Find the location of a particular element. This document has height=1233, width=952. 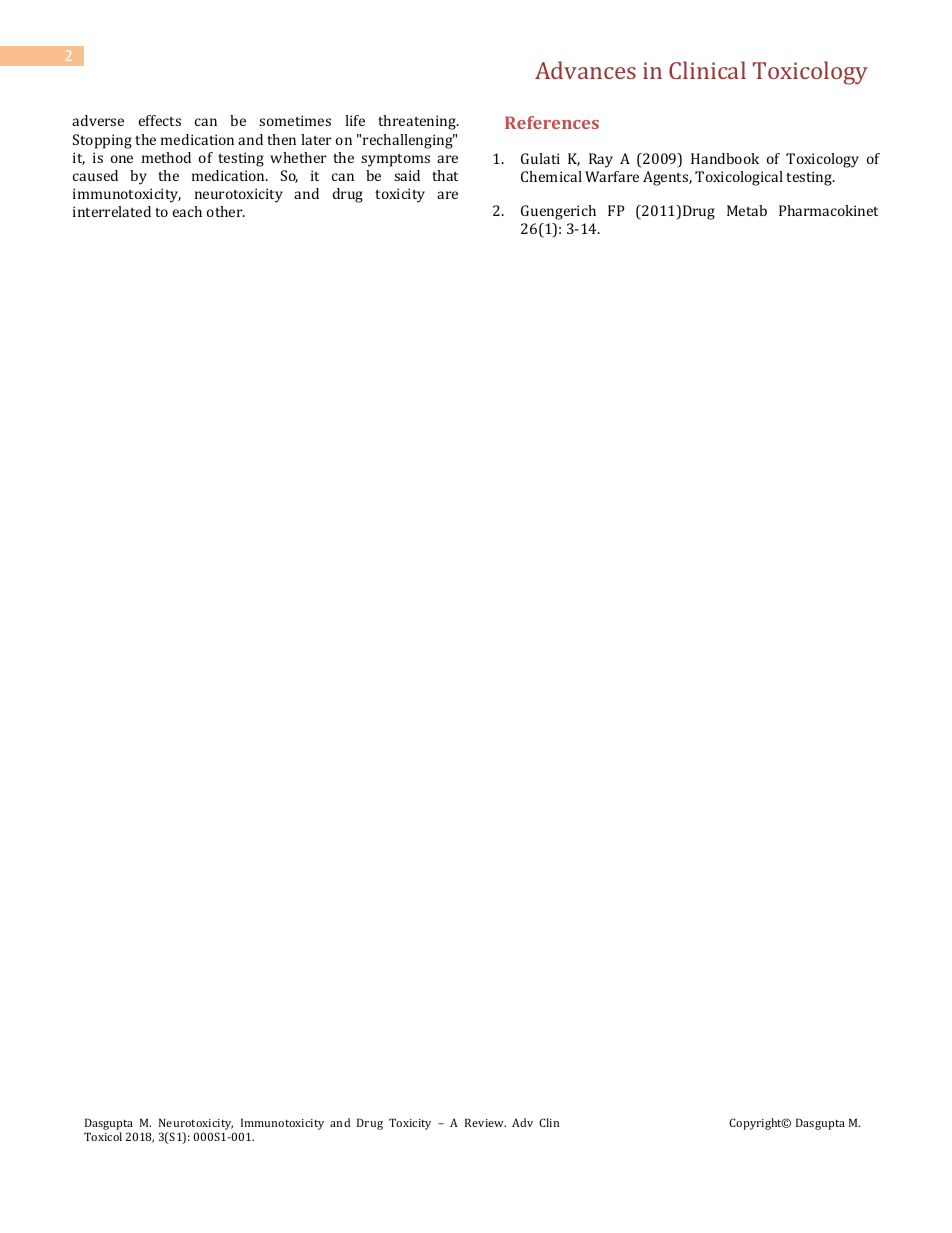

later is located at coordinates (316, 139).
